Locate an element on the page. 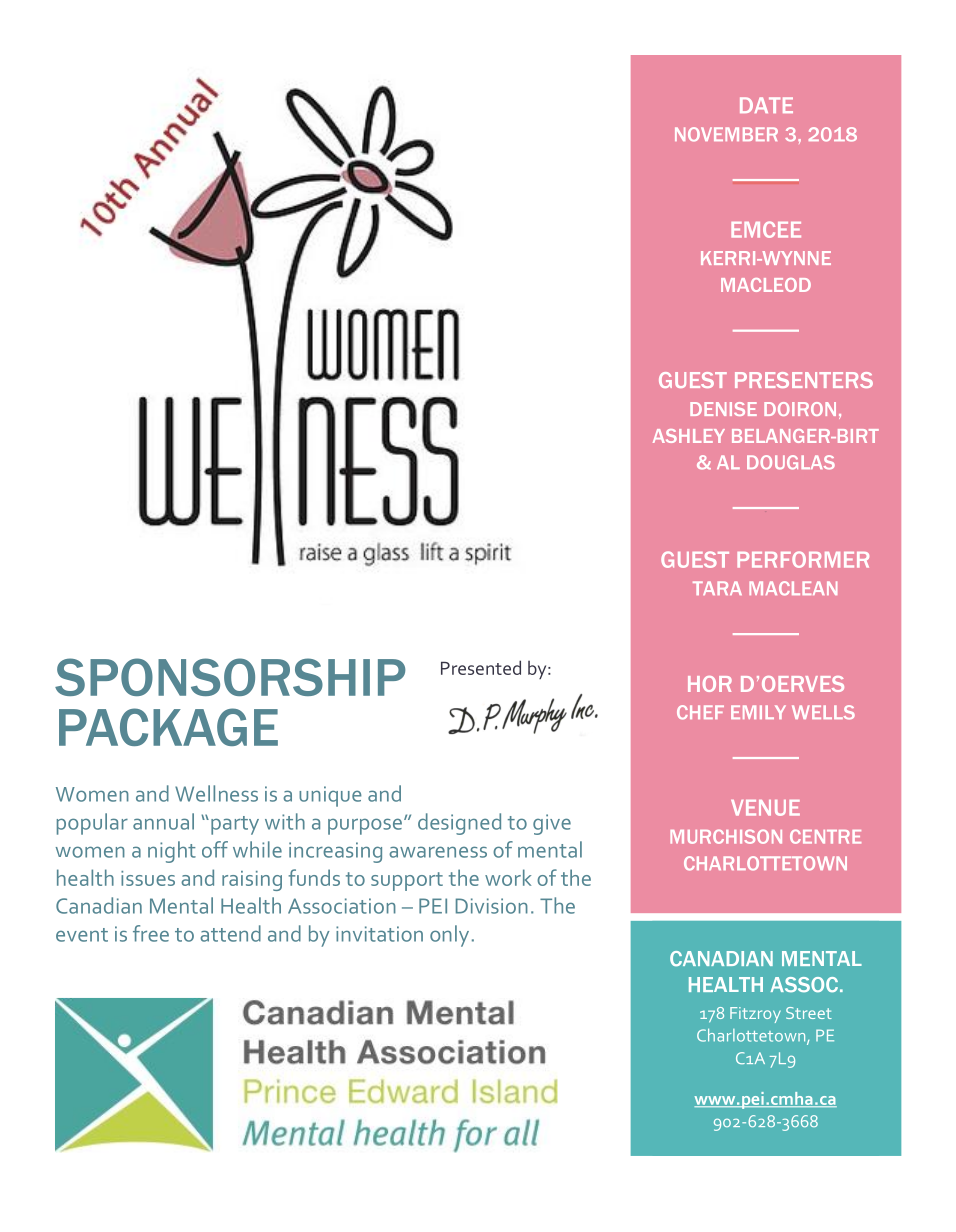  free is located at coordinates (151, 933).
